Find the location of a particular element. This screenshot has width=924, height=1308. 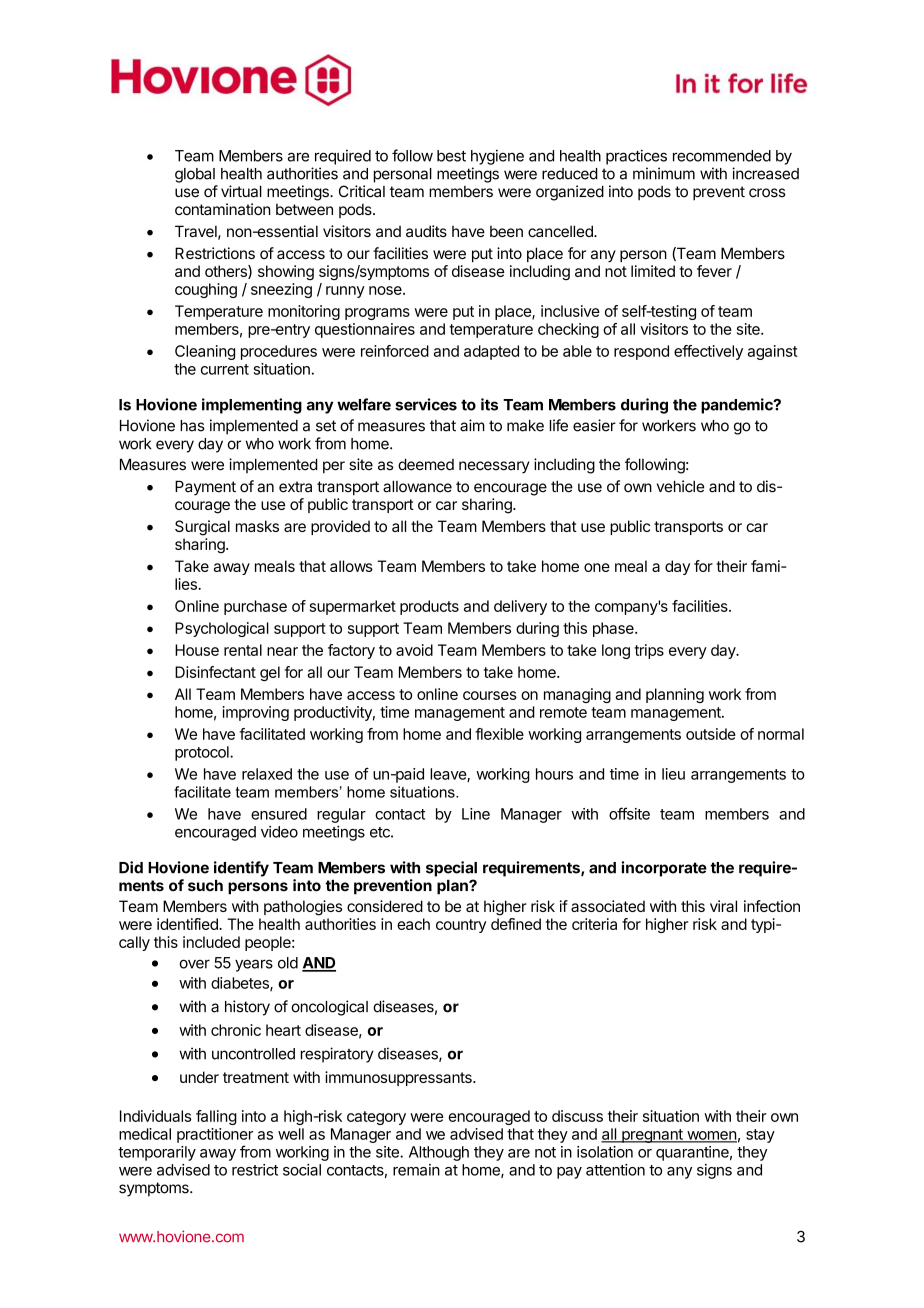

Disinfectant is located at coordinates (215, 672).
